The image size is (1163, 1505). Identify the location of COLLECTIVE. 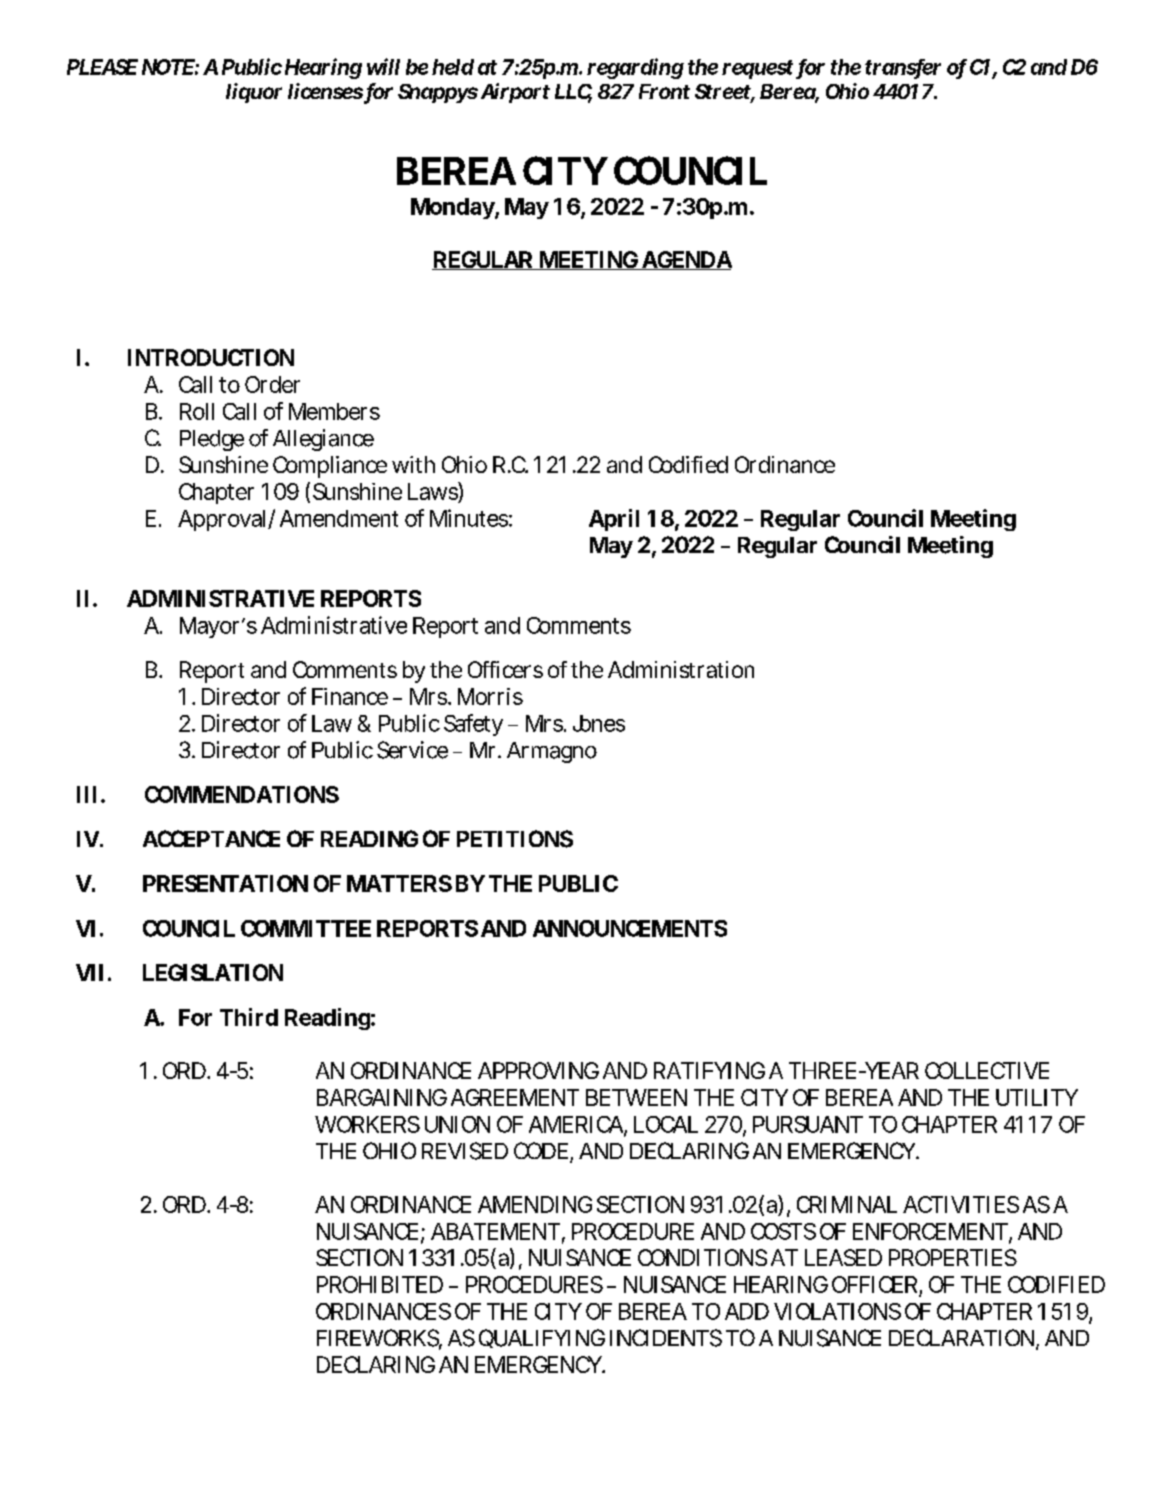
(987, 1070).
